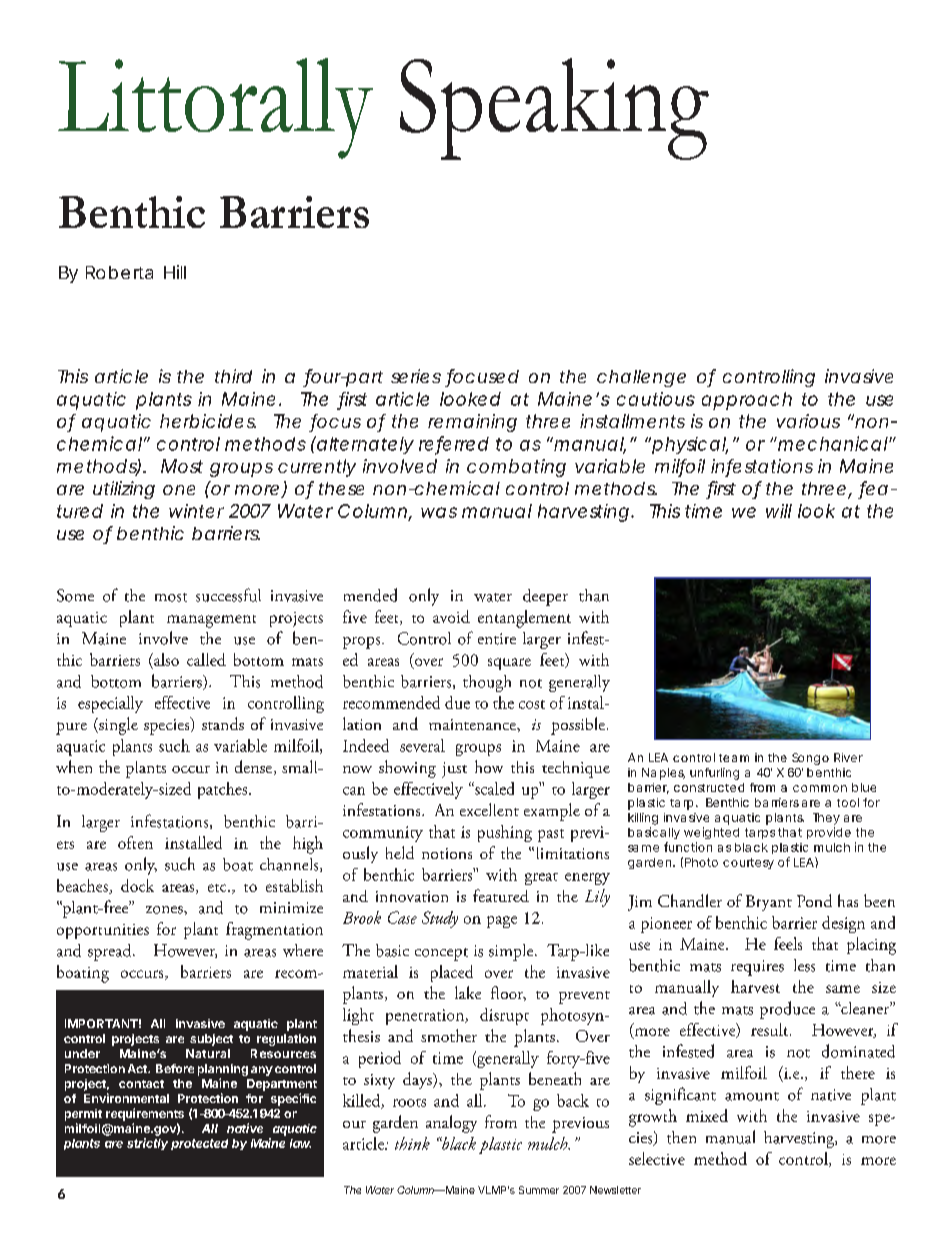 The width and height of the image is (952, 1233). What do you see at coordinates (147, 1144) in the image?
I see `strictly` at bounding box center [147, 1144].
